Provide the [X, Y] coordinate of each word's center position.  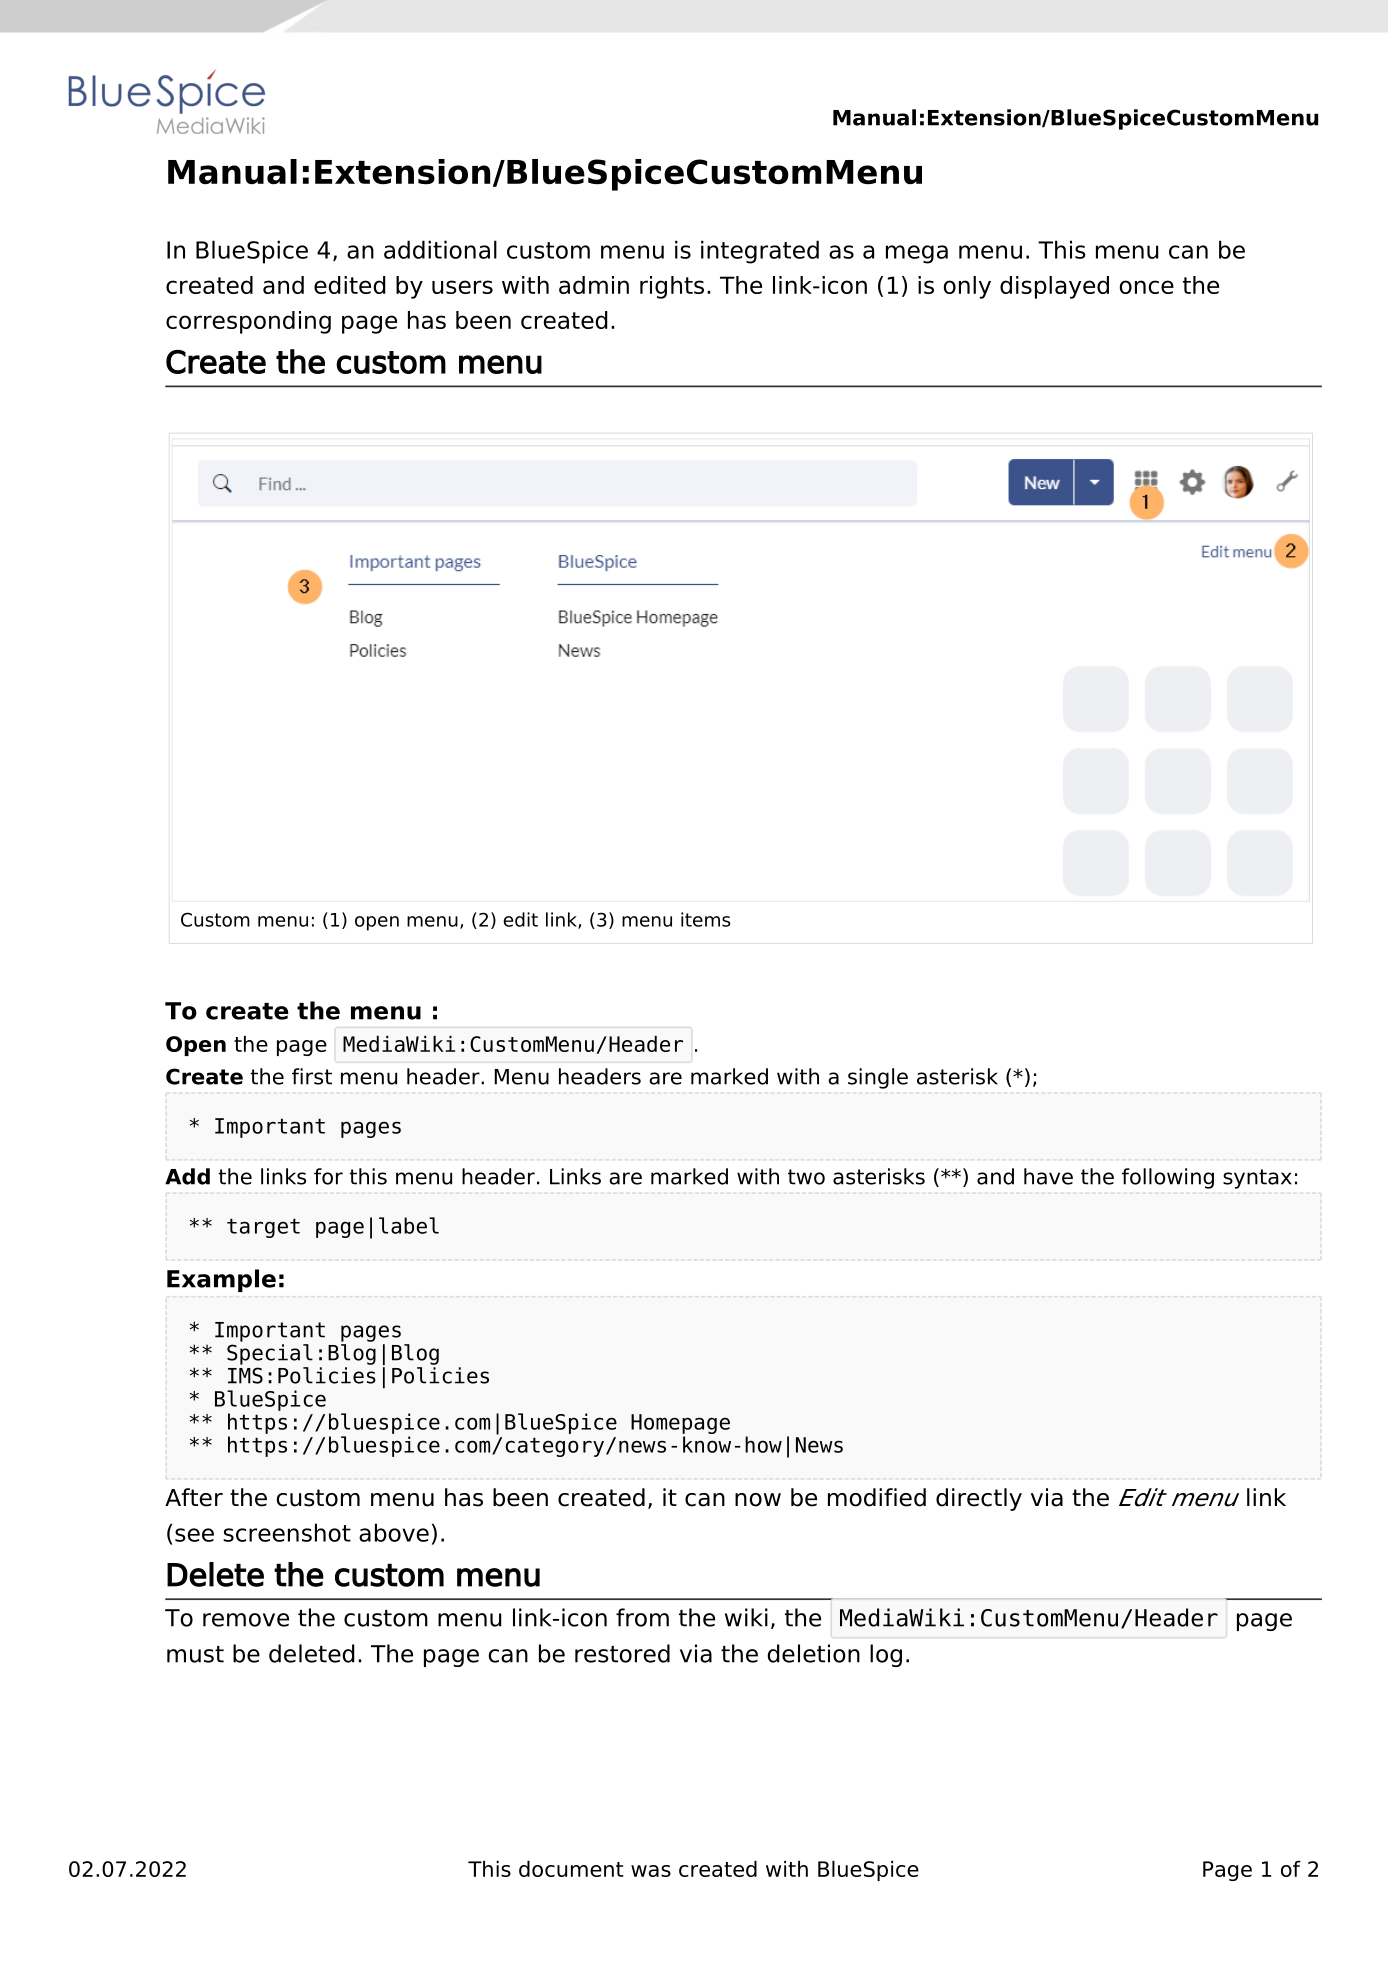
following [1168, 1178]
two [806, 1177]
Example [221, 1280]
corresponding [248, 322]
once [1146, 287]
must [195, 1654]
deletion [813, 1653]
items [706, 919]
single [878, 1078]
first [312, 1076]
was [651, 1871]
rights [672, 287]
